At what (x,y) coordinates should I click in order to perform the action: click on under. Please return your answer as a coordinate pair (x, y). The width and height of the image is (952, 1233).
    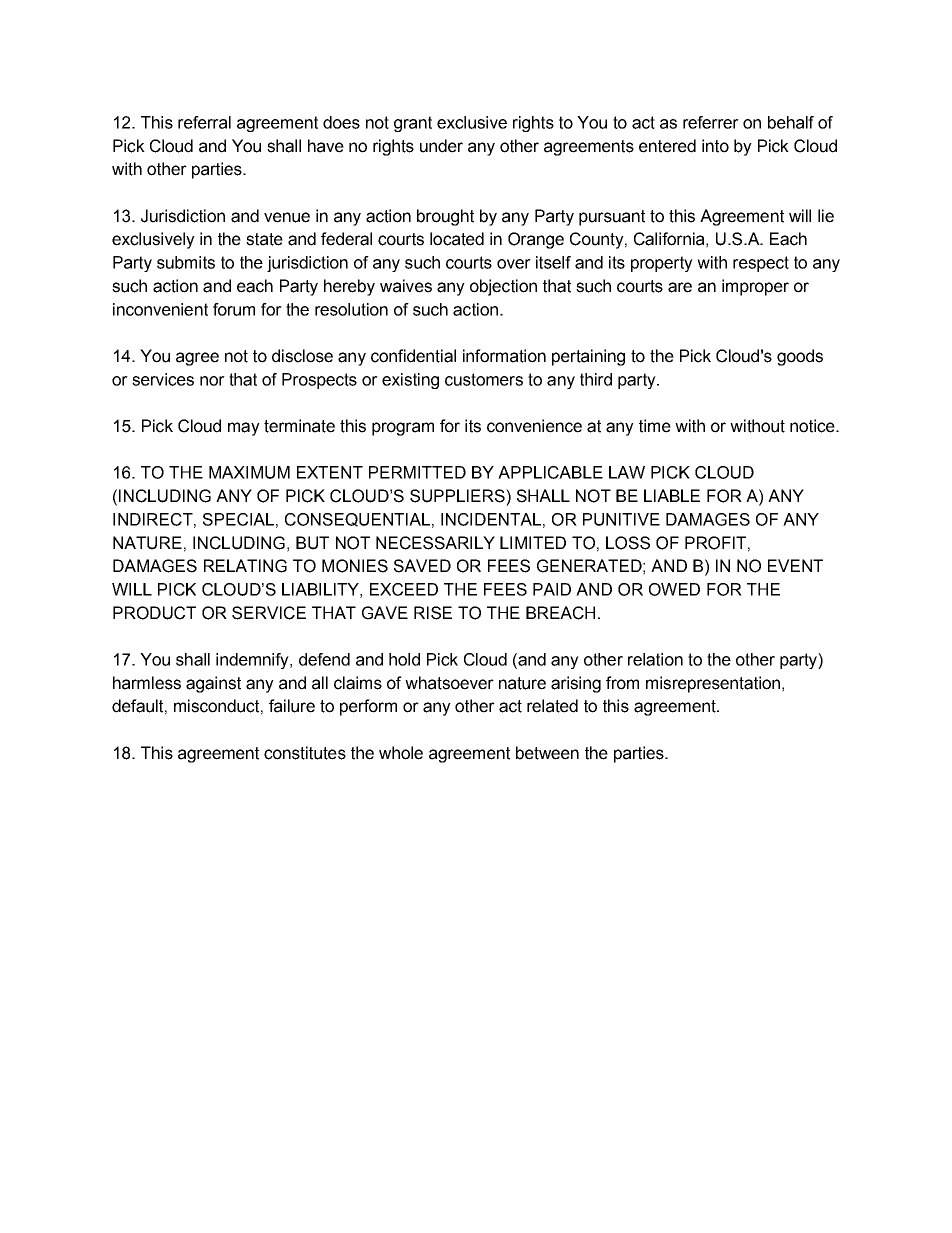
    Looking at the image, I should click on (441, 146).
